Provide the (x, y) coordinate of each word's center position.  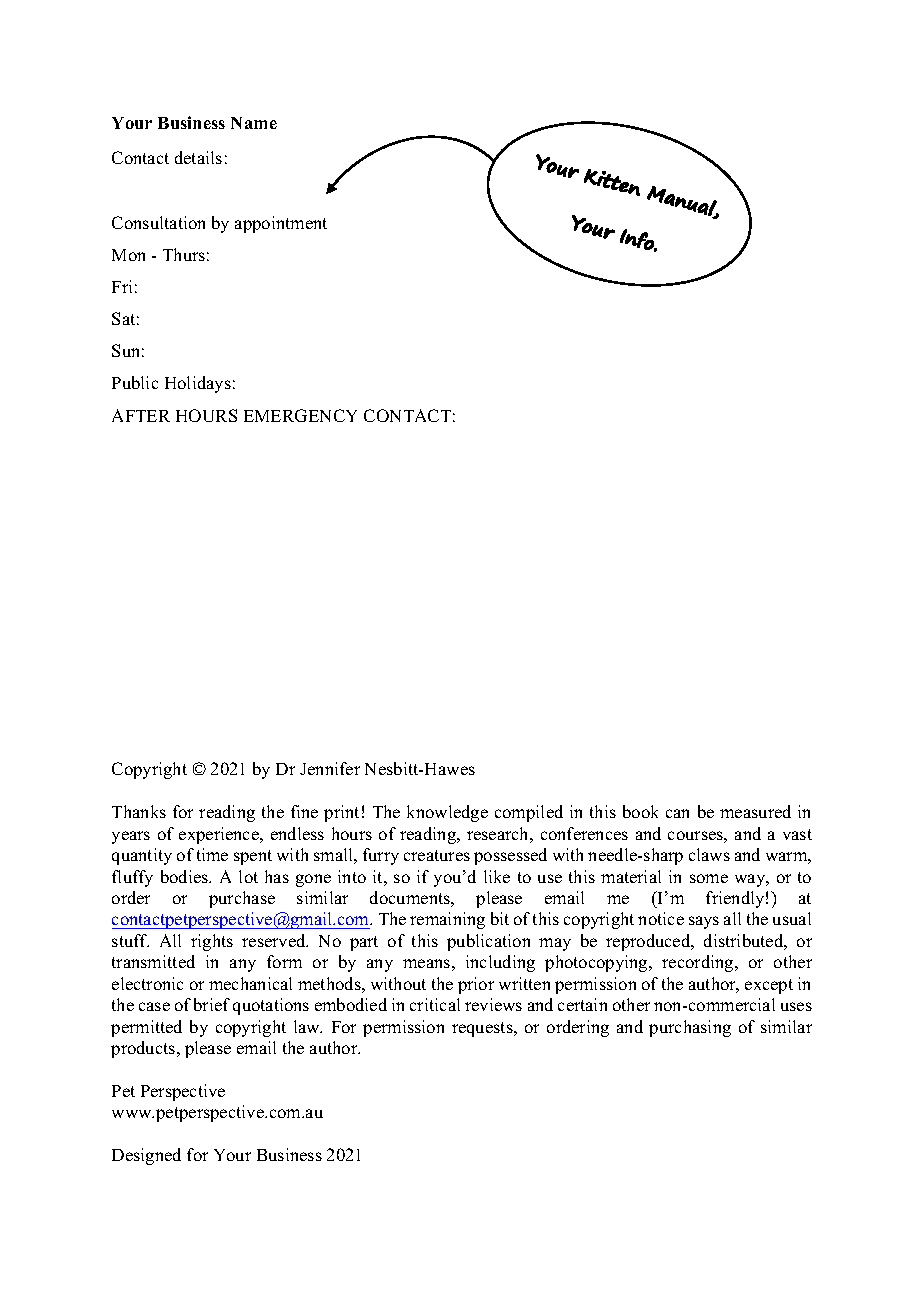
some (709, 878)
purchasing (690, 1028)
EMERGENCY (300, 415)
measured (755, 811)
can (677, 813)
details (198, 157)
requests (483, 1029)
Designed (146, 1156)
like (497, 876)
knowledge (447, 813)
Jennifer (330, 768)
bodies (186, 876)
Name (254, 123)
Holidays (198, 384)
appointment (281, 224)
